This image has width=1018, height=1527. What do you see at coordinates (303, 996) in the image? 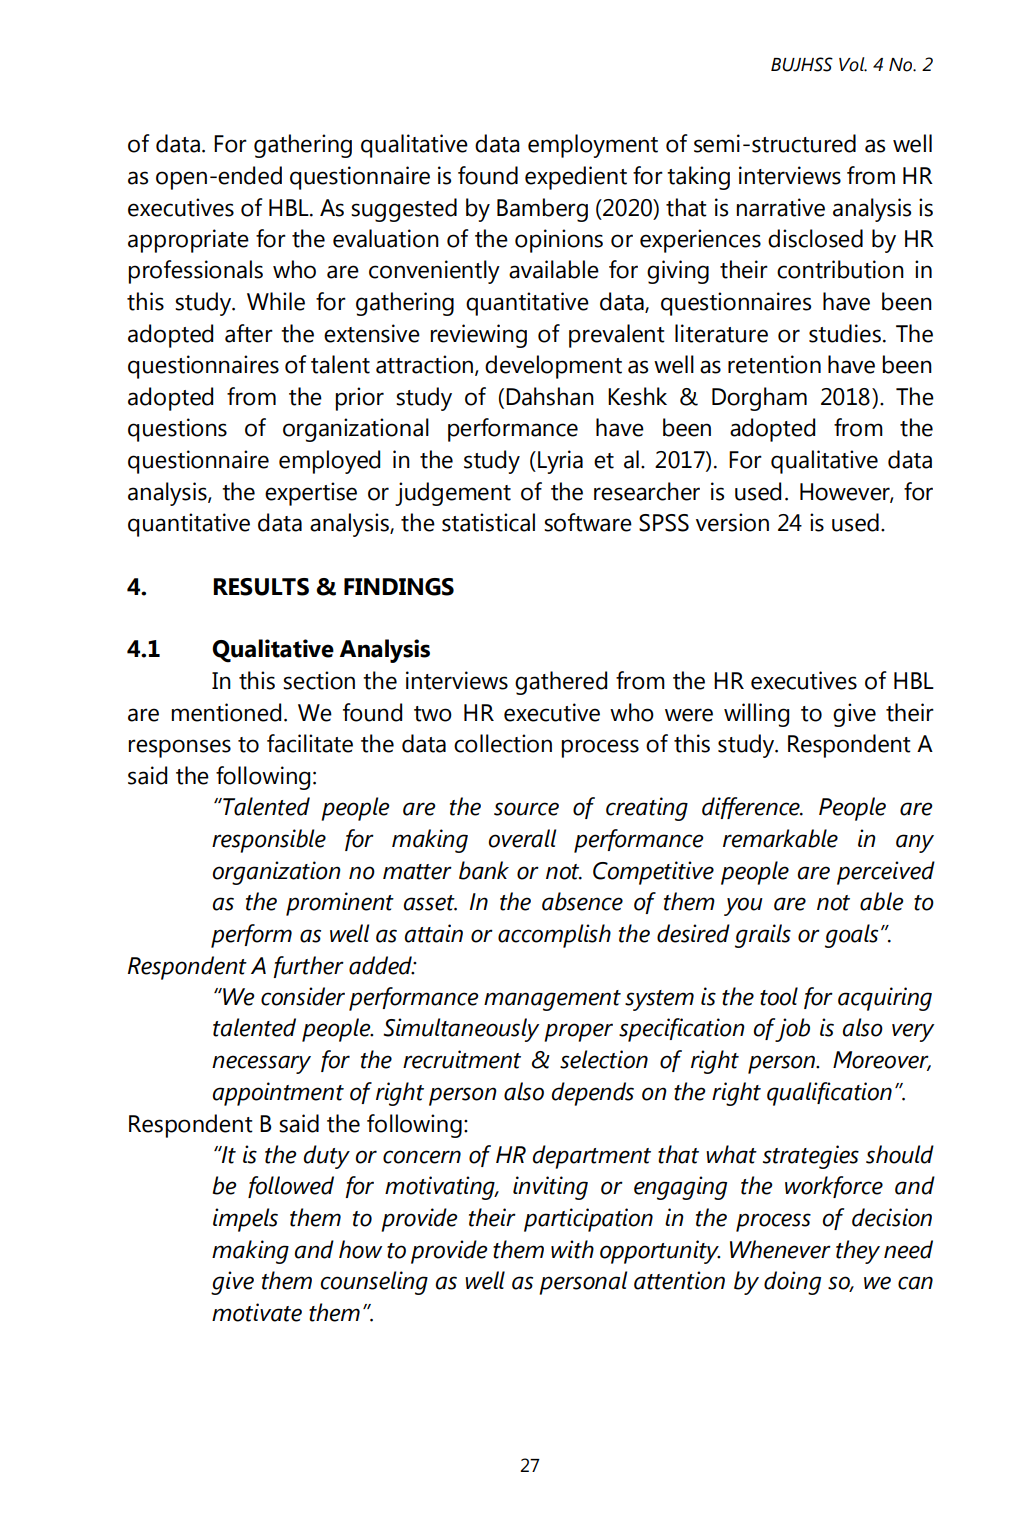
I see `consider` at bounding box center [303, 996].
